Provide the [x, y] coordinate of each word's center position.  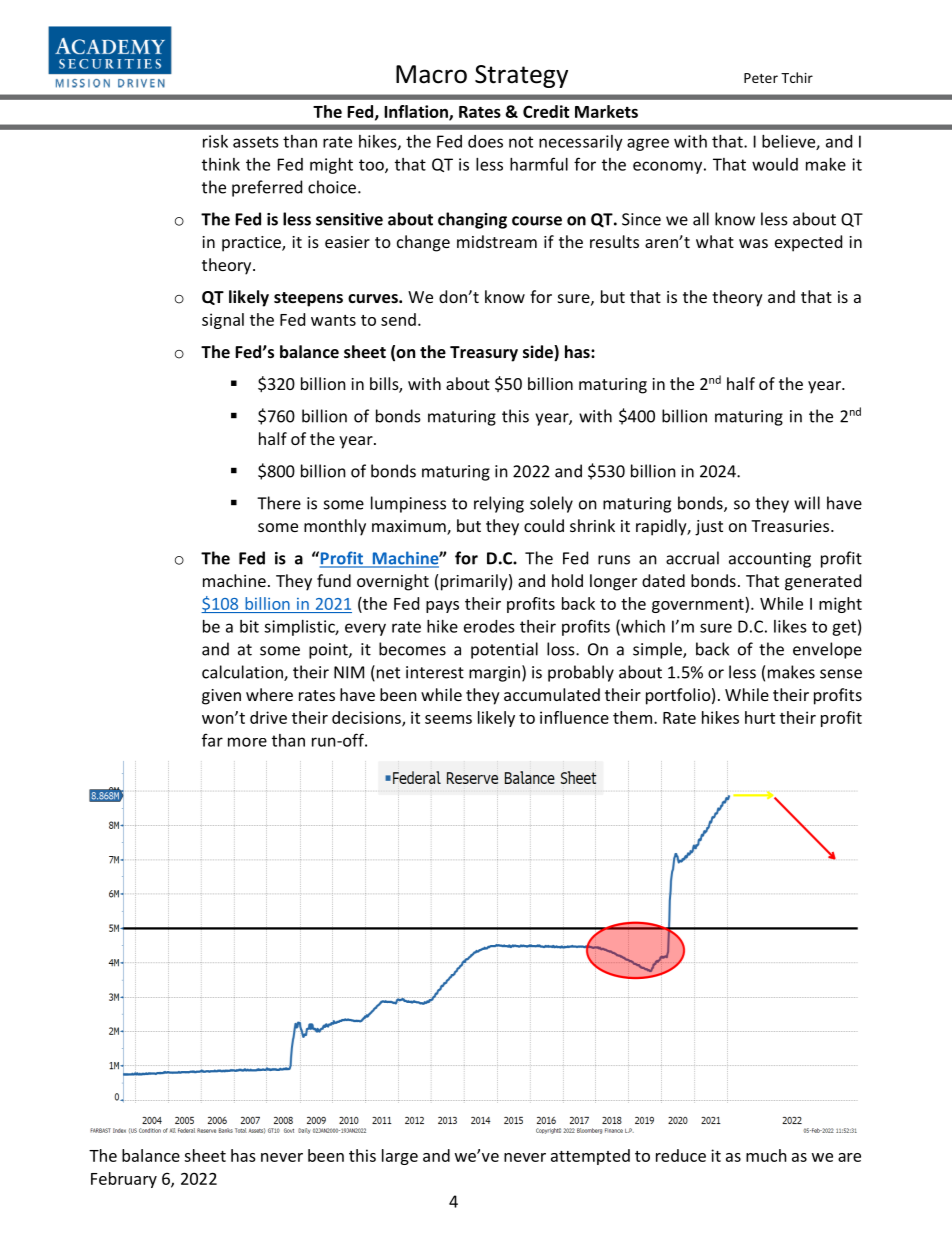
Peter [761, 78]
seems [448, 719]
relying [499, 504]
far [212, 740]
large [400, 1157]
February [124, 1180]
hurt [760, 717]
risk [215, 141]
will [807, 503]
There [279, 503]
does [485, 141]
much [766, 1155]
